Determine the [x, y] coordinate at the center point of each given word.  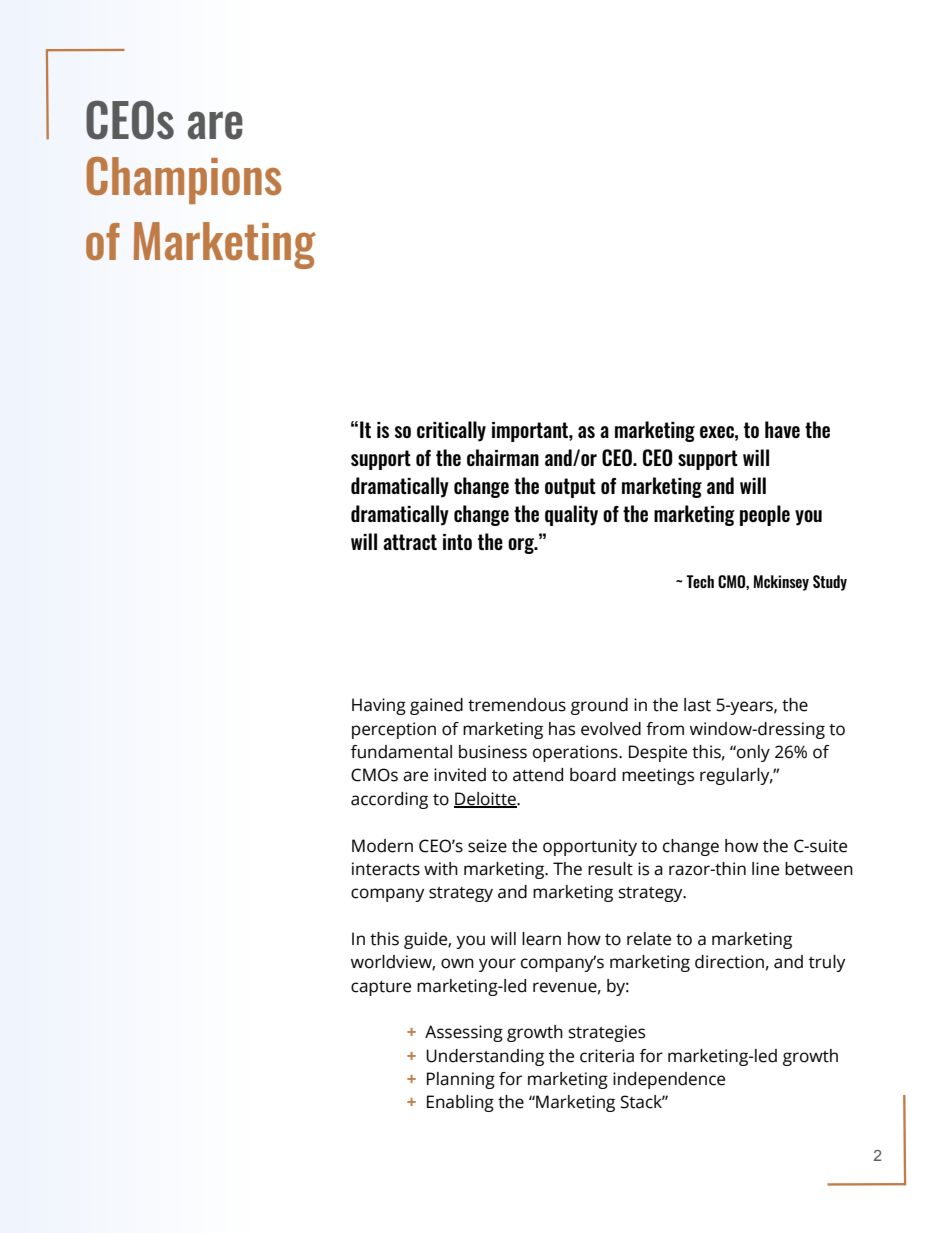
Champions [183, 180]
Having [379, 706]
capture [381, 988]
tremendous [517, 705]
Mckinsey [781, 583]
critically [451, 431]
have [782, 429]
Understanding [485, 1057]
